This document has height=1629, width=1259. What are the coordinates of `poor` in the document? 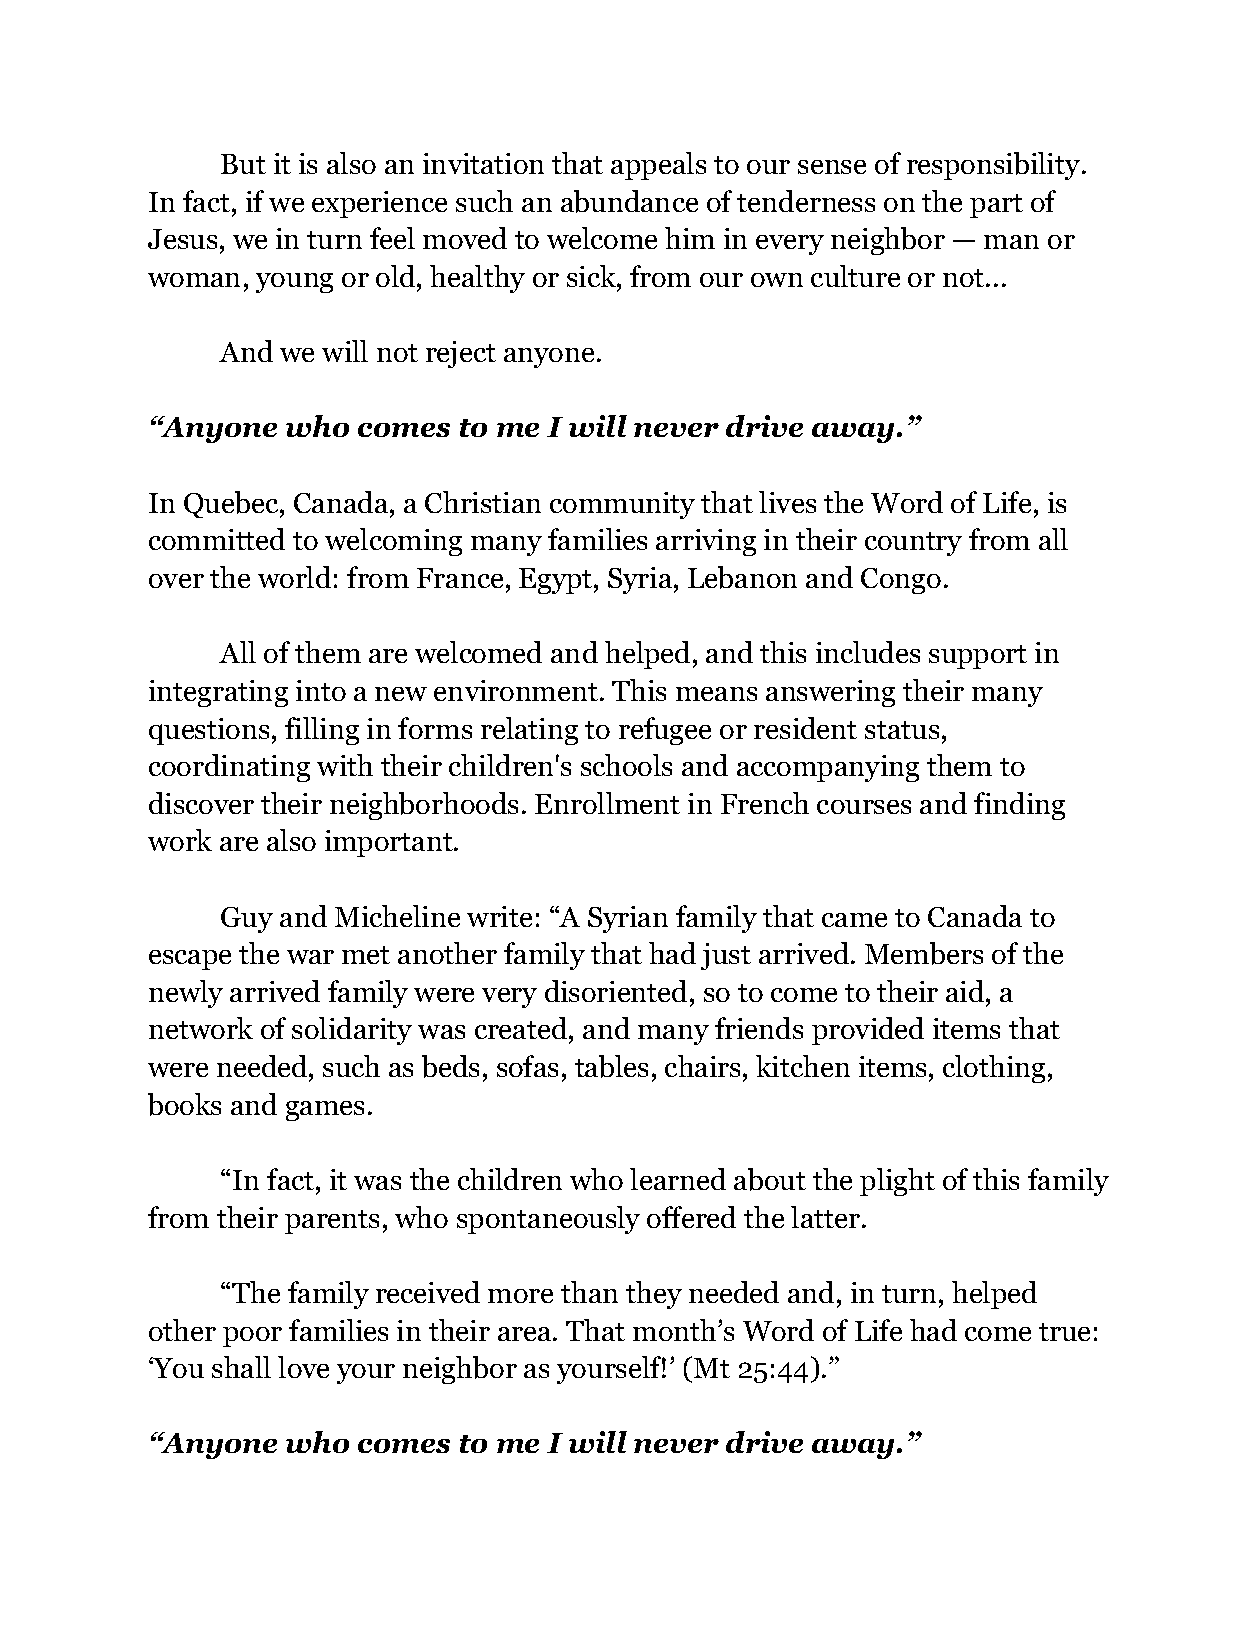 It's located at (252, 1337).
